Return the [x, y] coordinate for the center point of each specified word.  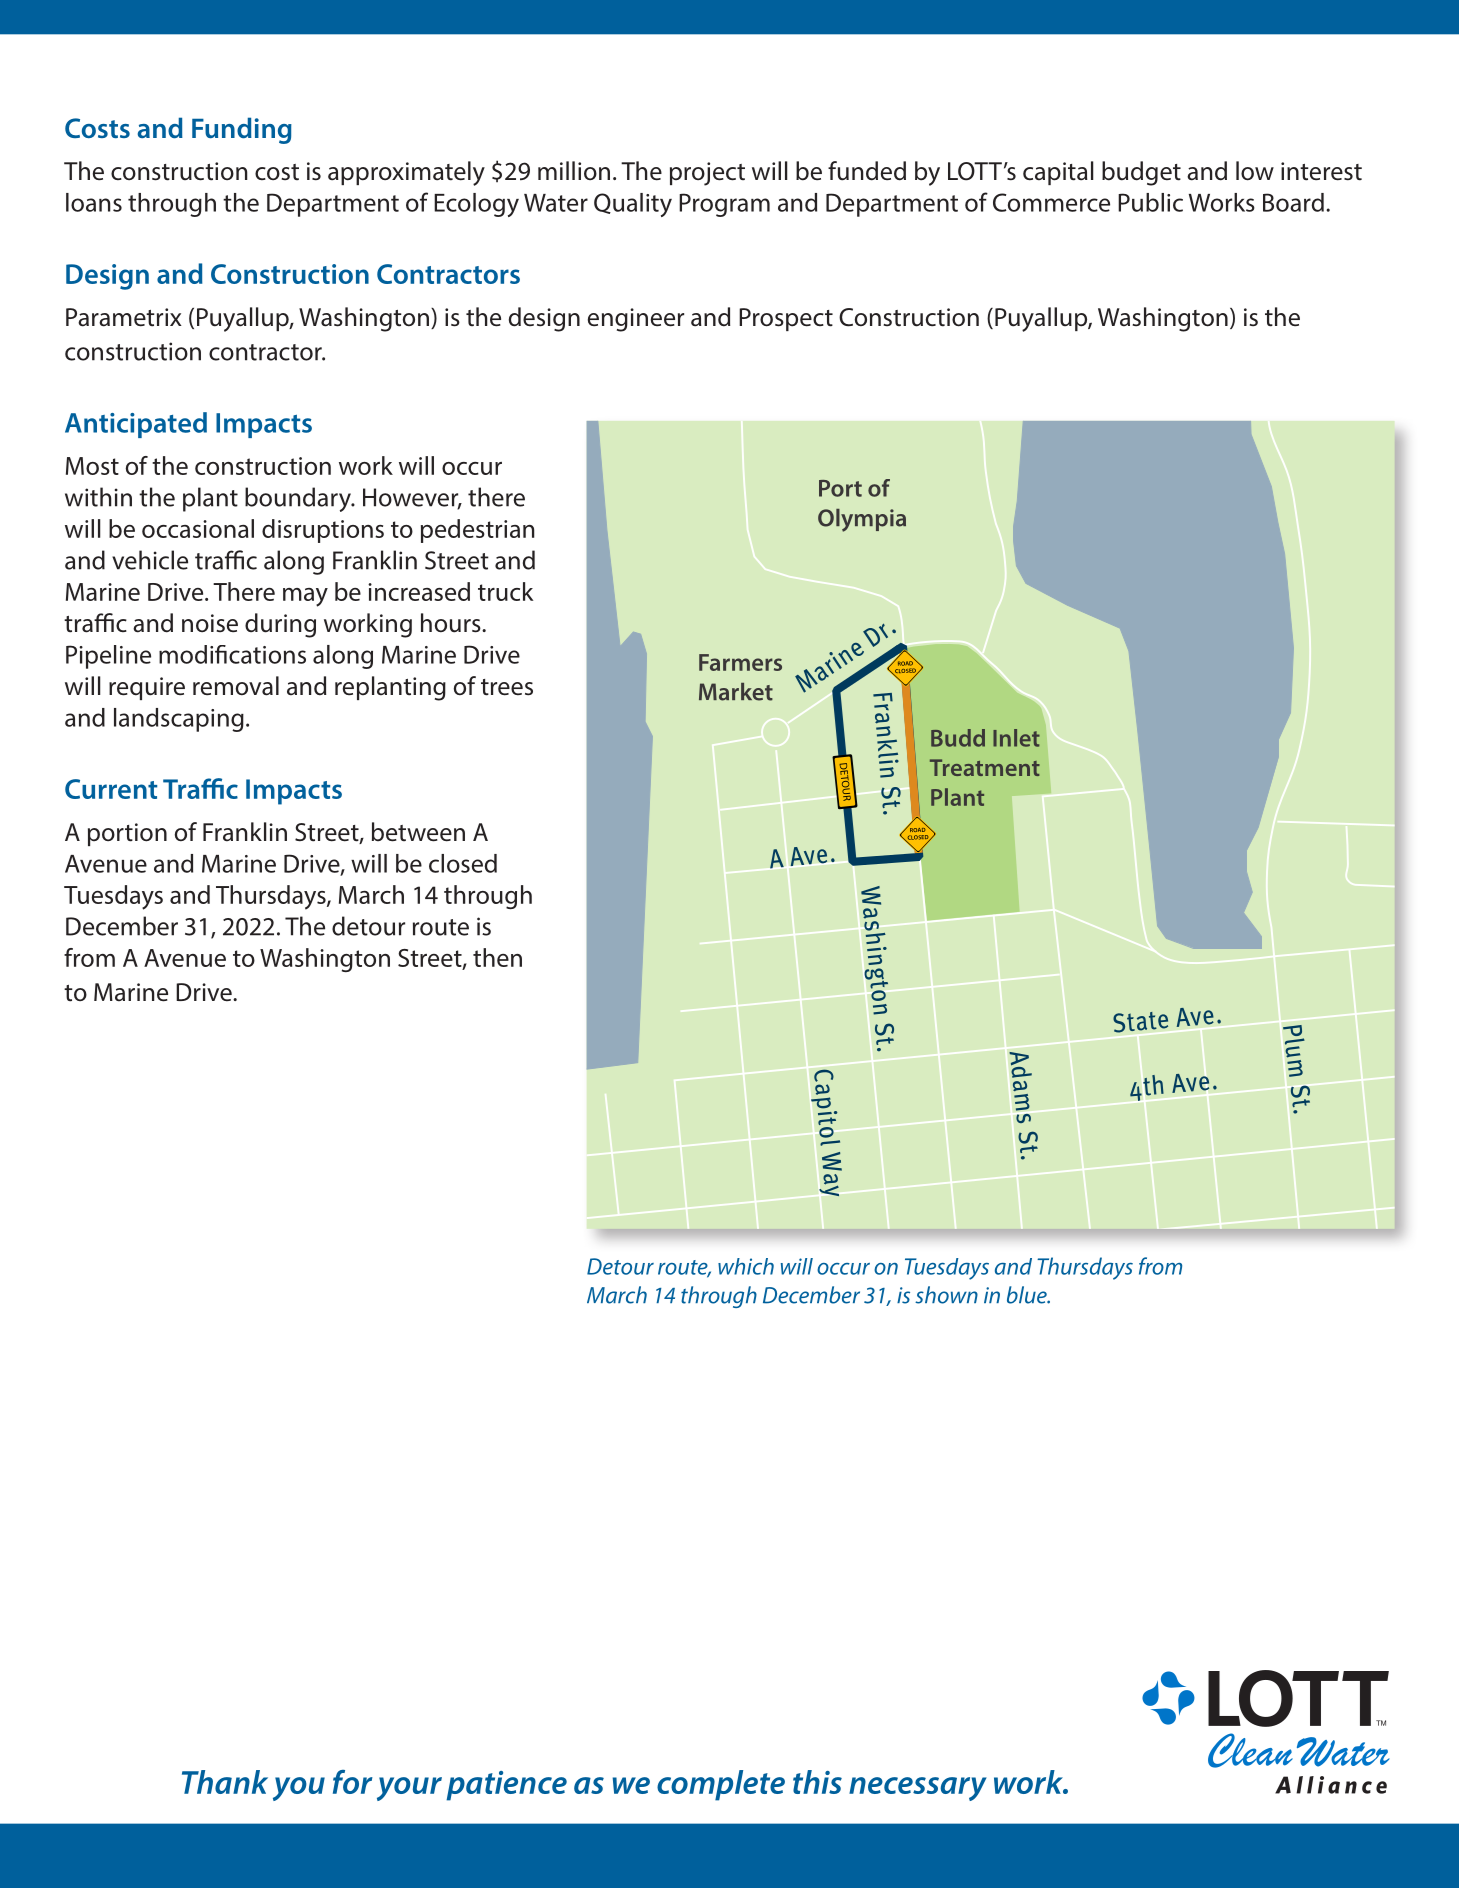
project [707, 174]
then [497, 957]
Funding [242, 130]
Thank [225, 1782]
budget [1141, 173]
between [418, 832]
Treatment [985, 767]
